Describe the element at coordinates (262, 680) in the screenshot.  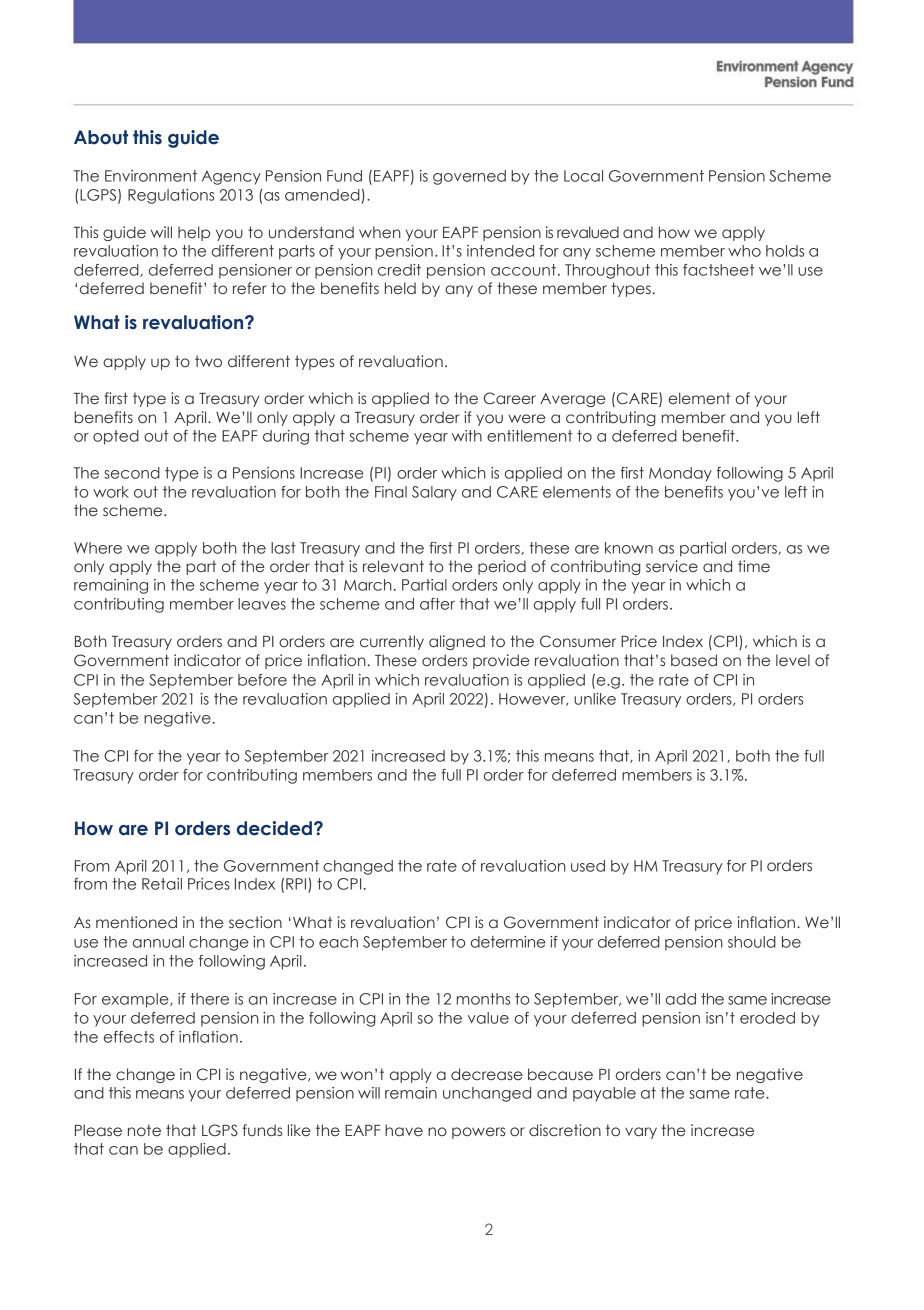
I see `before` at that location.
